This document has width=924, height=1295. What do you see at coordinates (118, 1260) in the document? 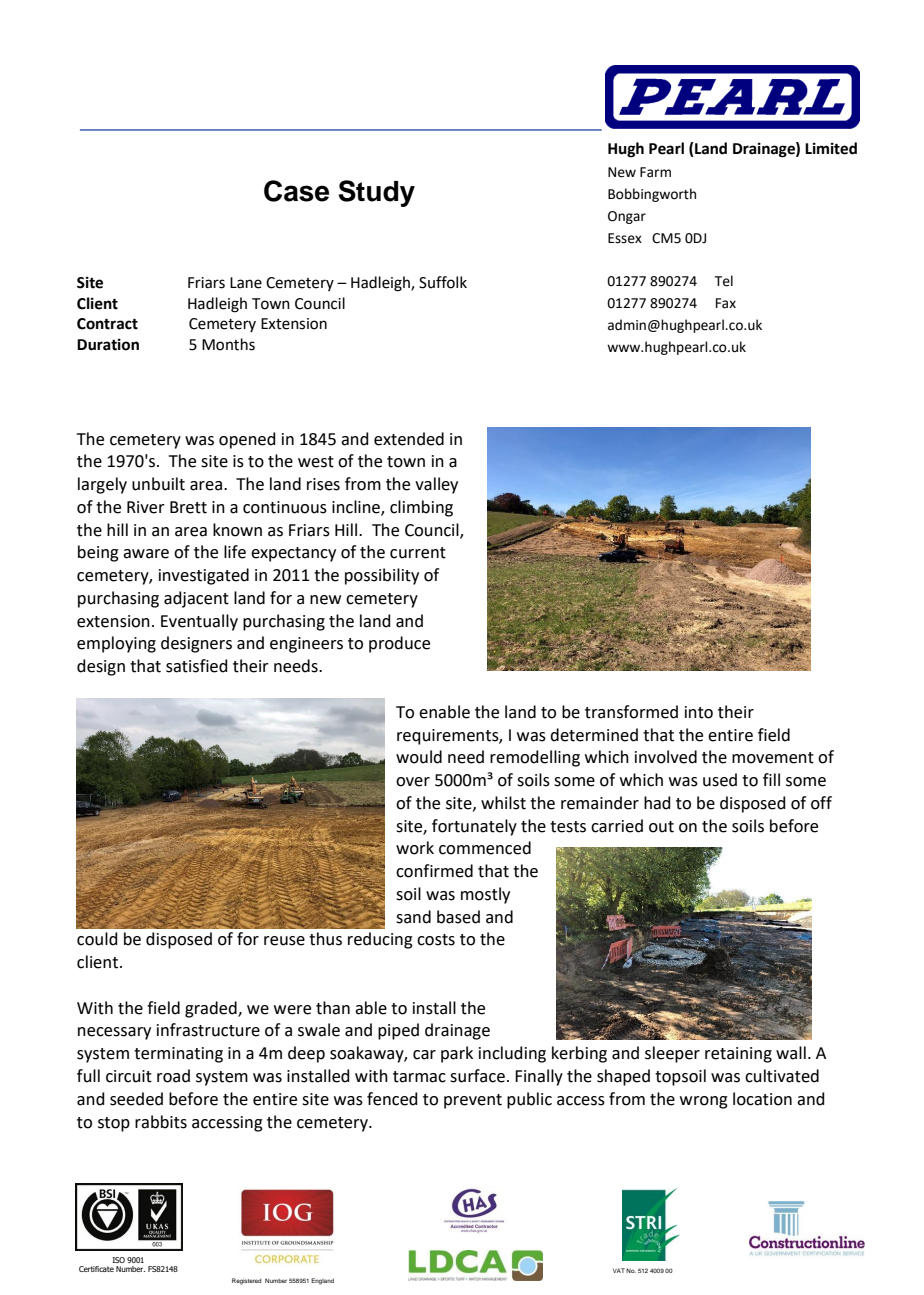
I see `ISO` at bounding box center [118, 1260].
